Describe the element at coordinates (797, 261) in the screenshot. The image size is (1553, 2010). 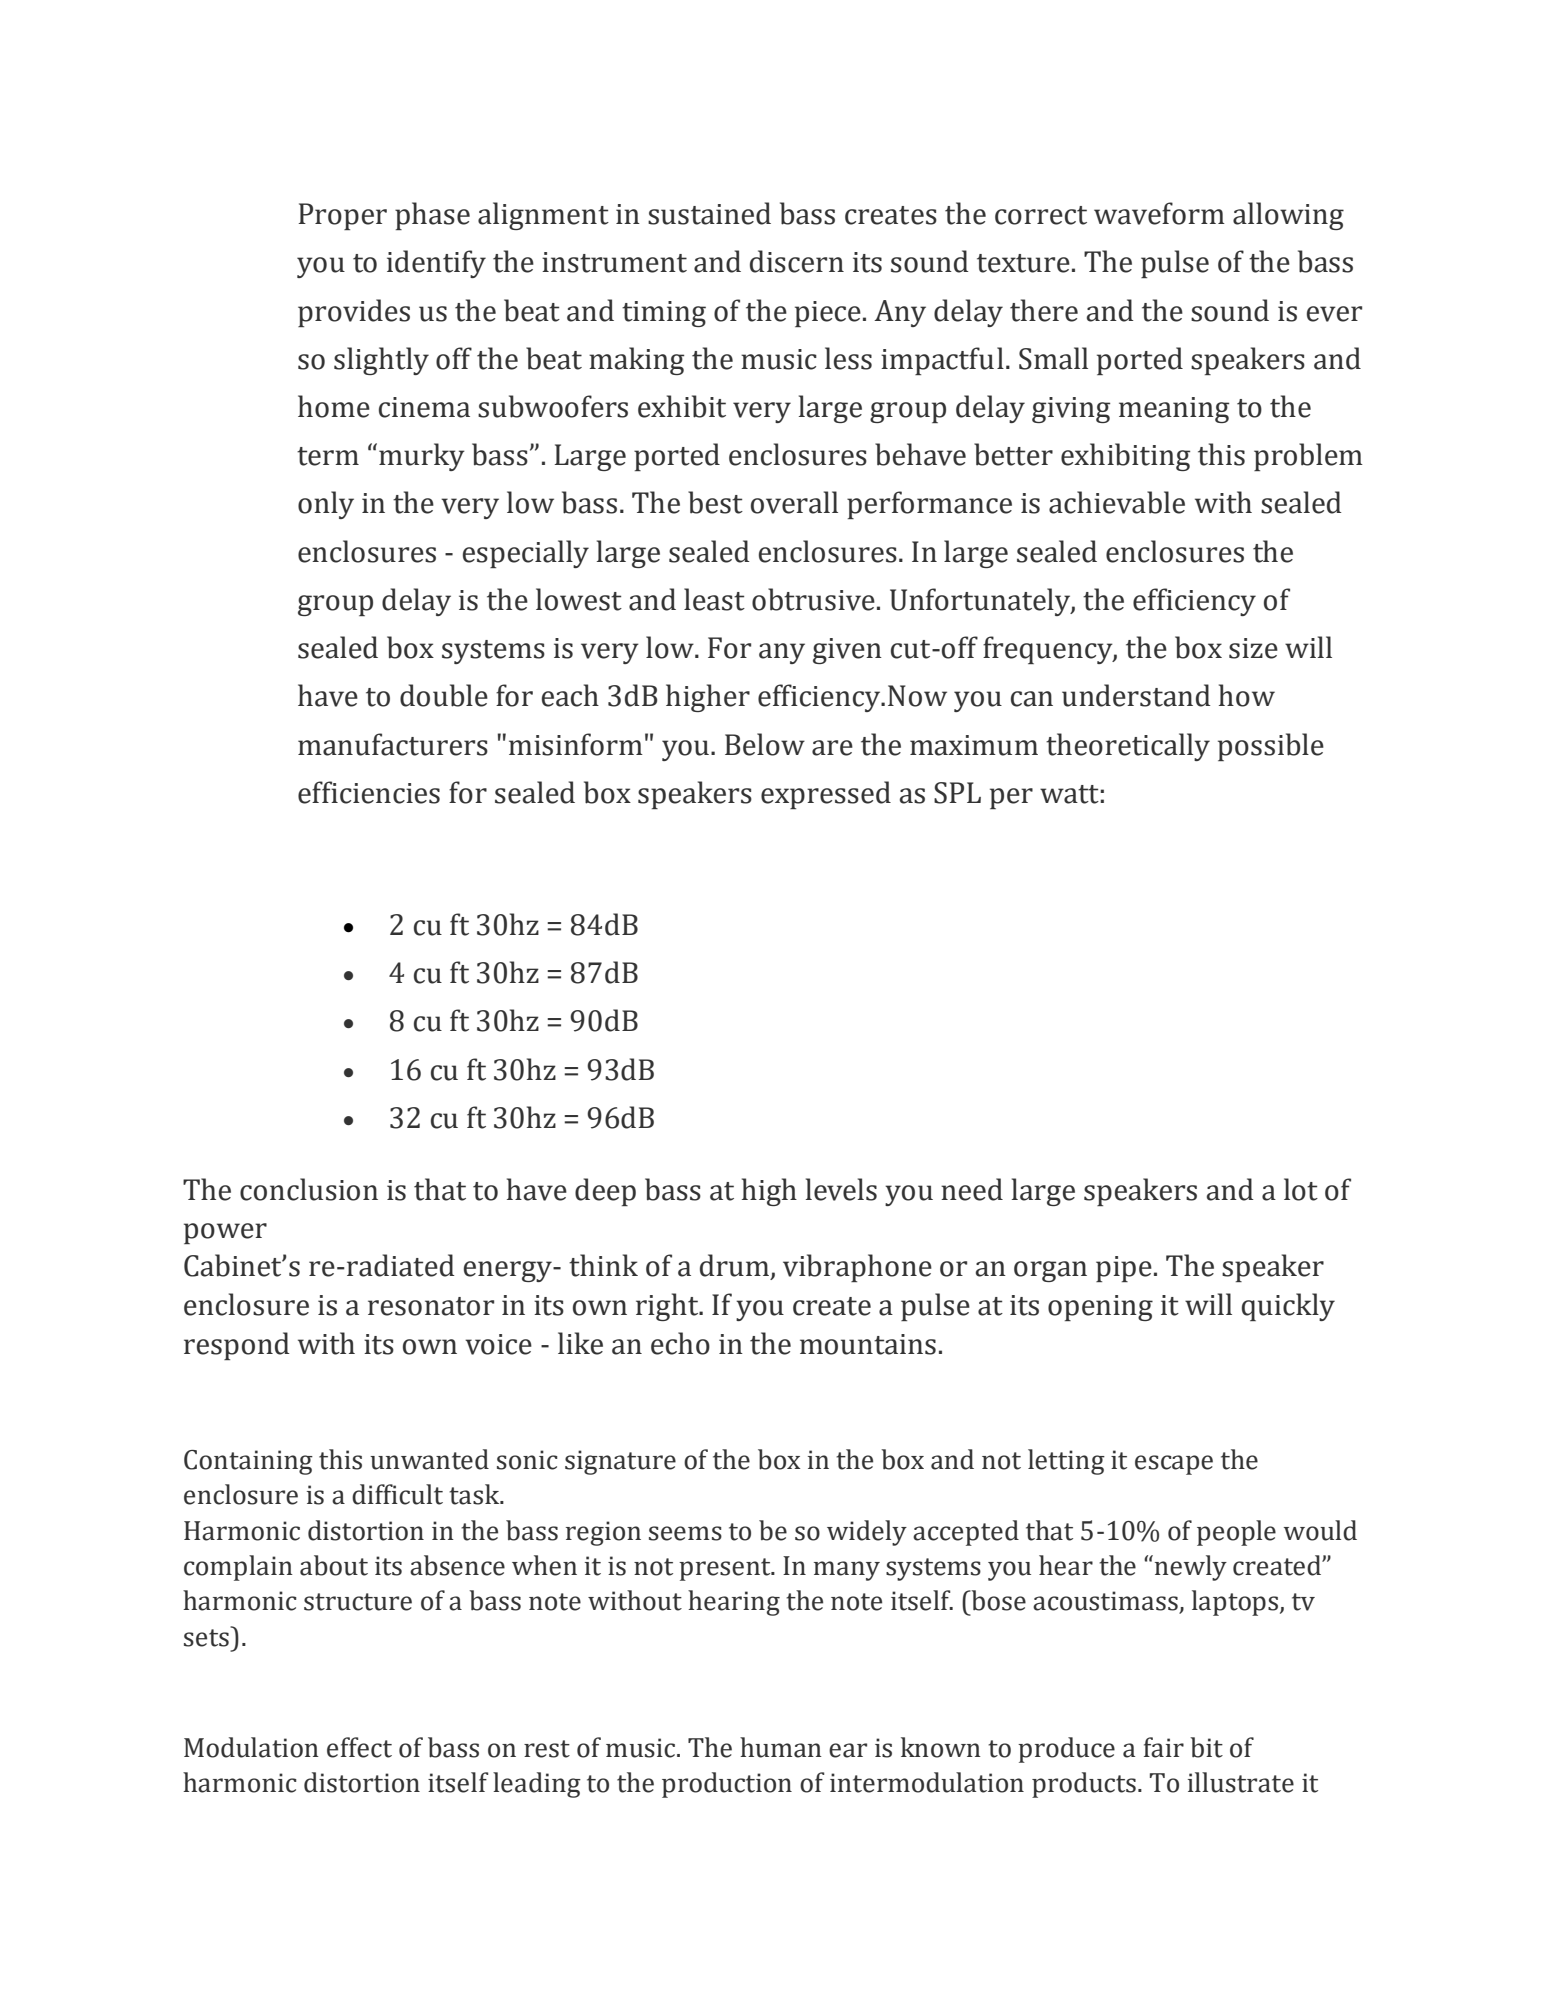
I see `discern` at that location.
